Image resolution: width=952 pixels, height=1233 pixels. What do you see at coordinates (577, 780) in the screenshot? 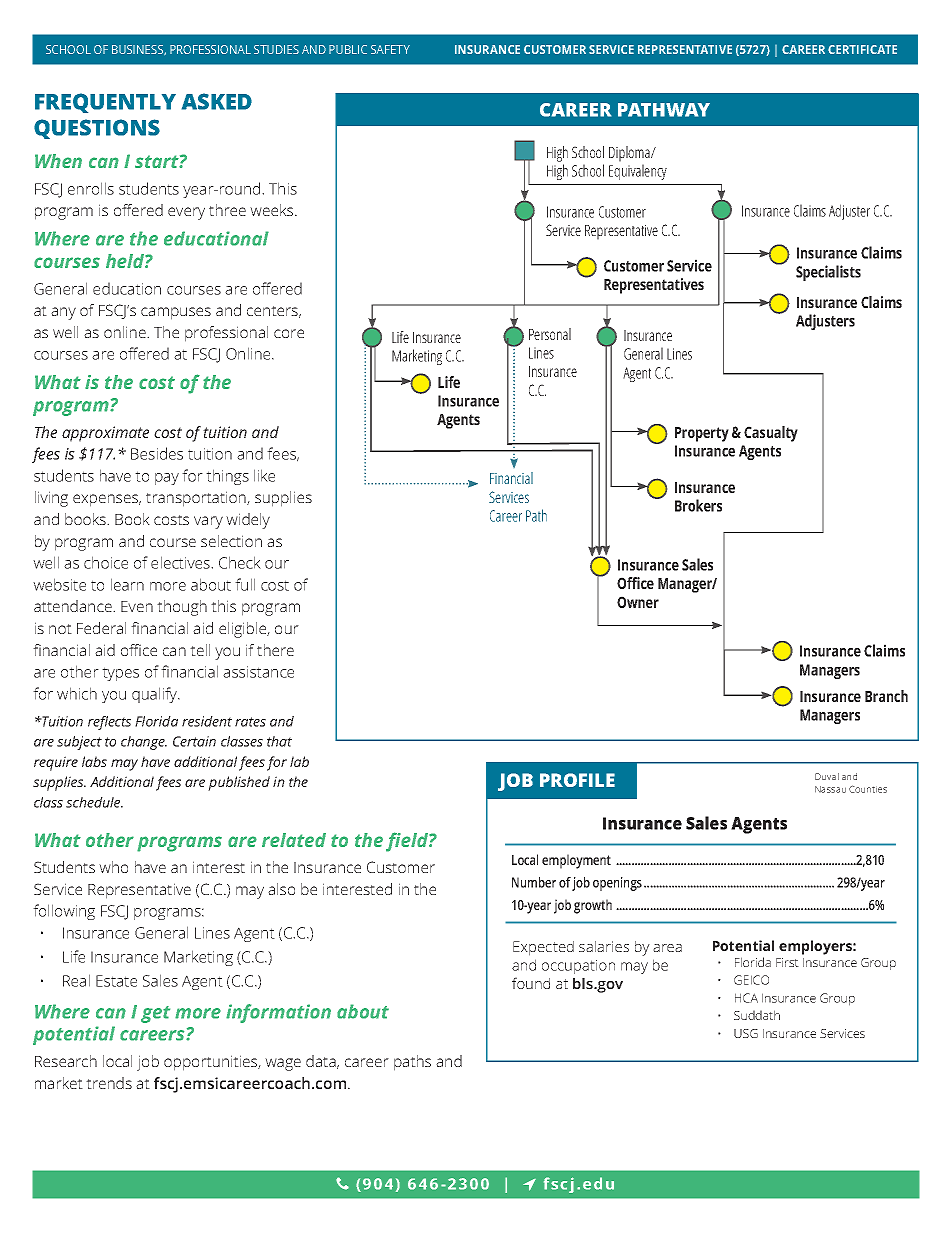
I see `PROFILE` at bounding box center [577, 780].
